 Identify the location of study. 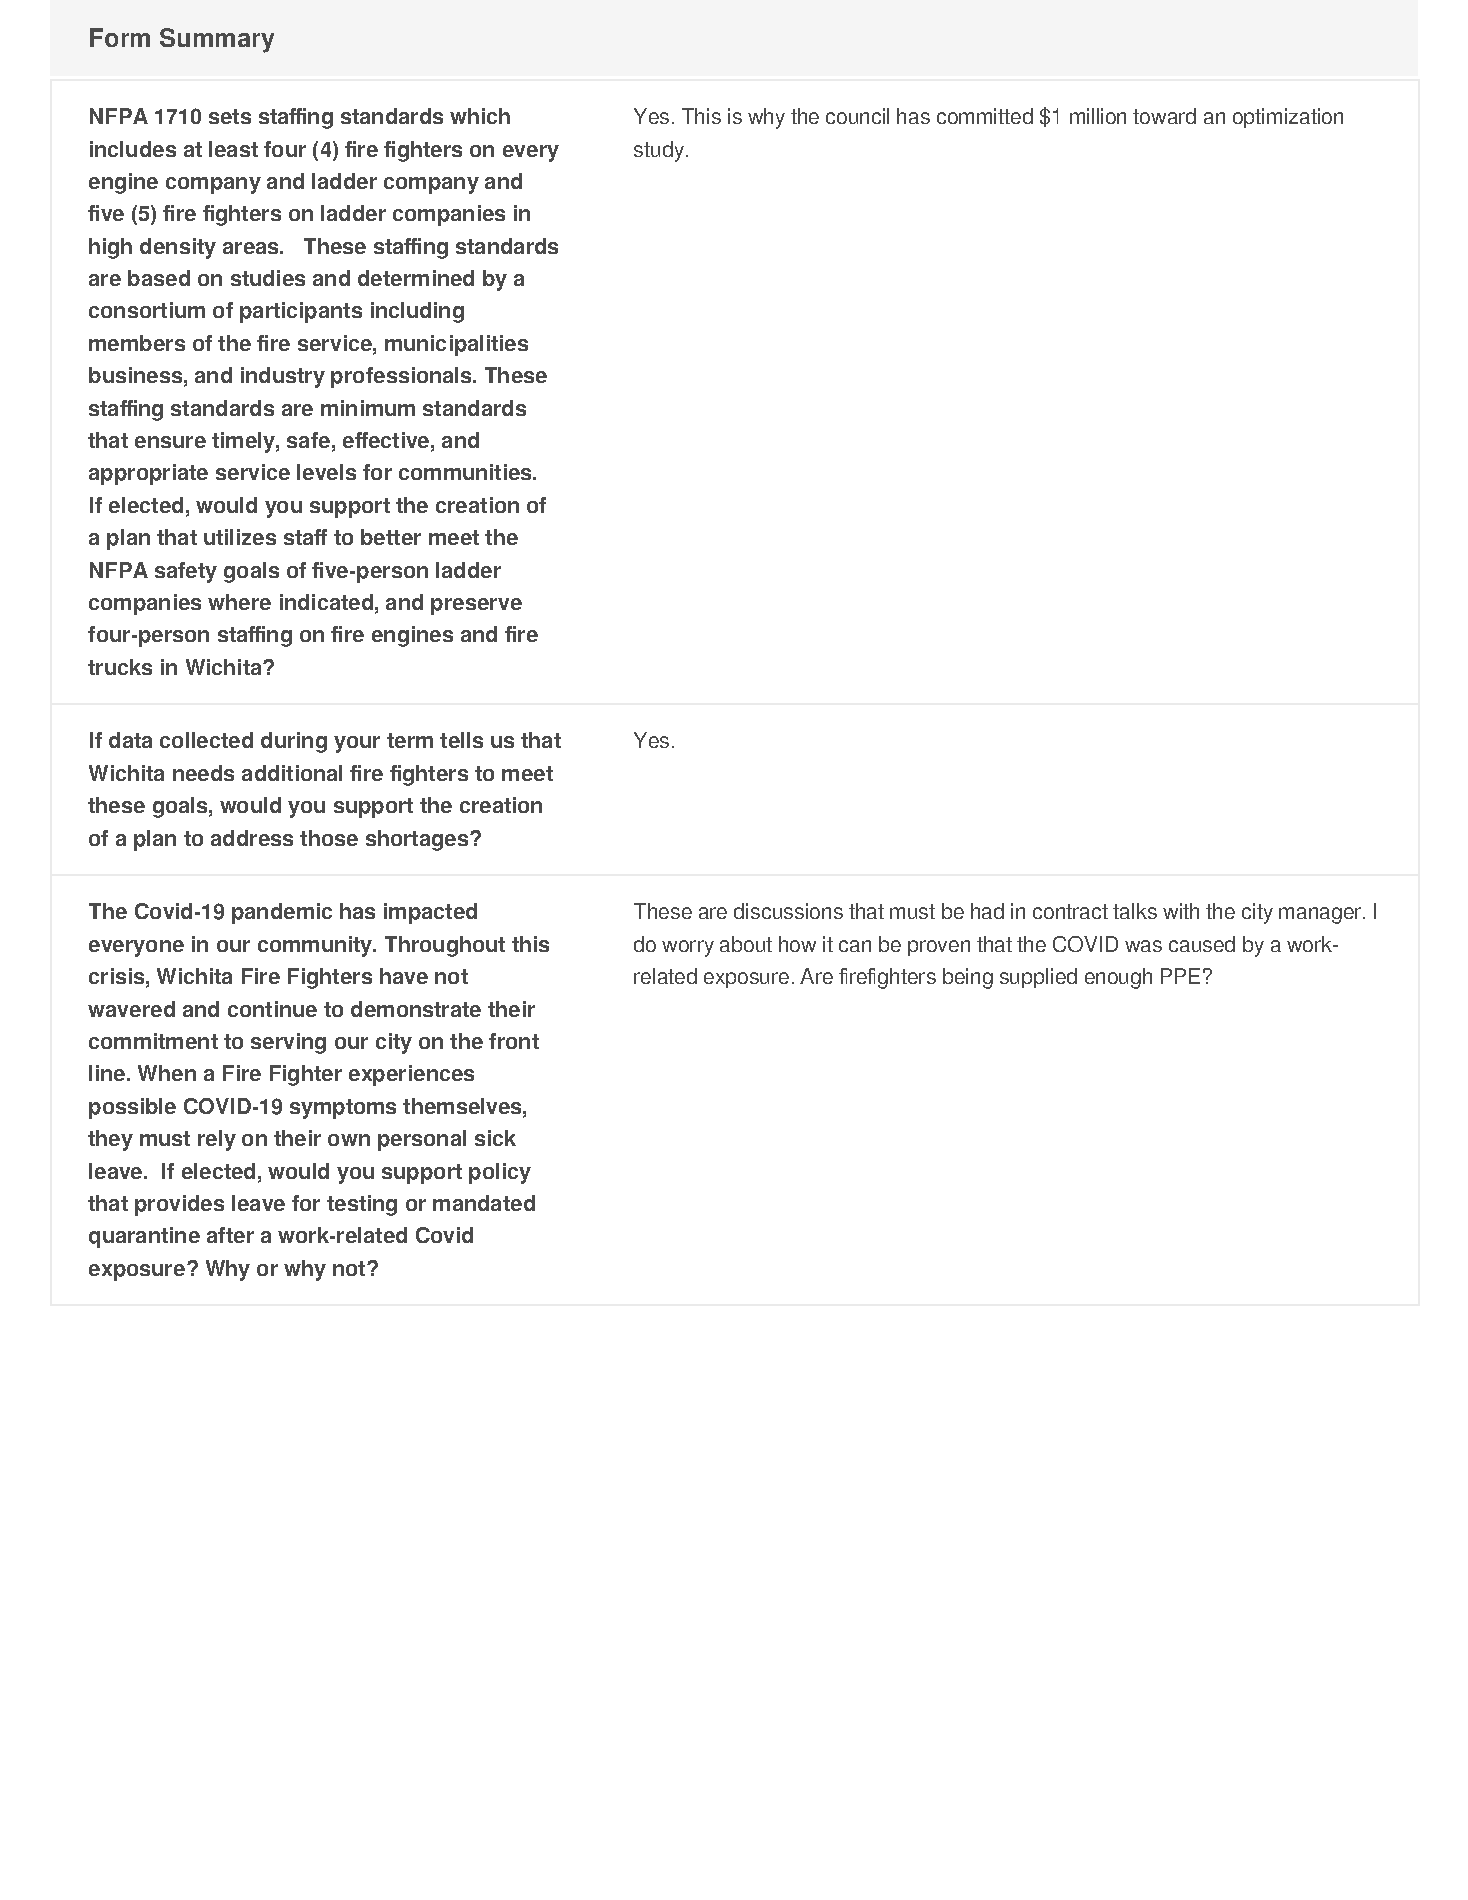
(659, 151).
